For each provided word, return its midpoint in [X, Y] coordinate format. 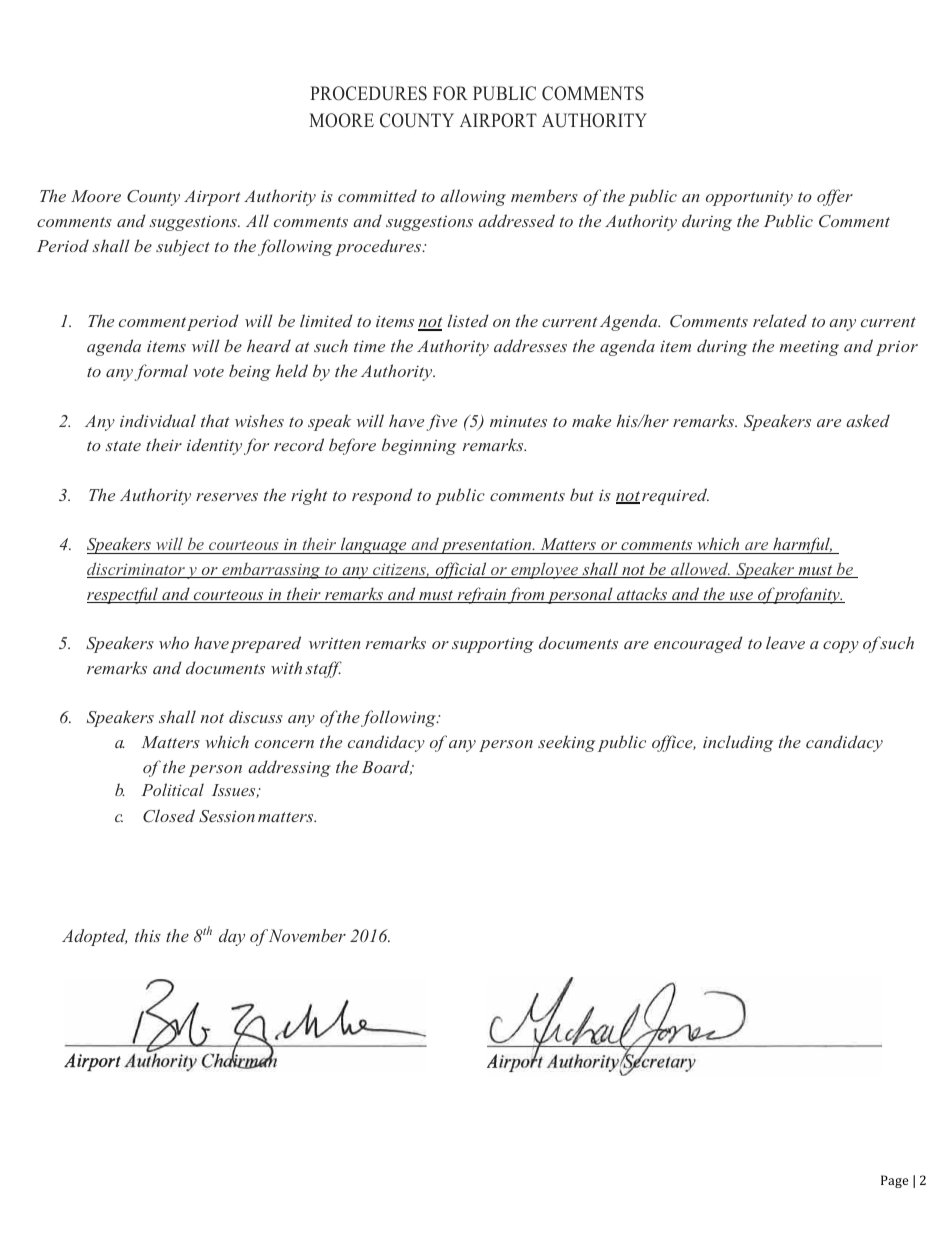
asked [868, 420]
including [738, 743]
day [232, 937]
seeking [566, 743]
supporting [493, 645]
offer [835, 197]
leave [785, 642]
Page [894, 1181]
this [148, 935]
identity [214, 446]
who [174, 642]
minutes [518, 421]
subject [183, 247]
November [307, 935]
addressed [516, 220]
